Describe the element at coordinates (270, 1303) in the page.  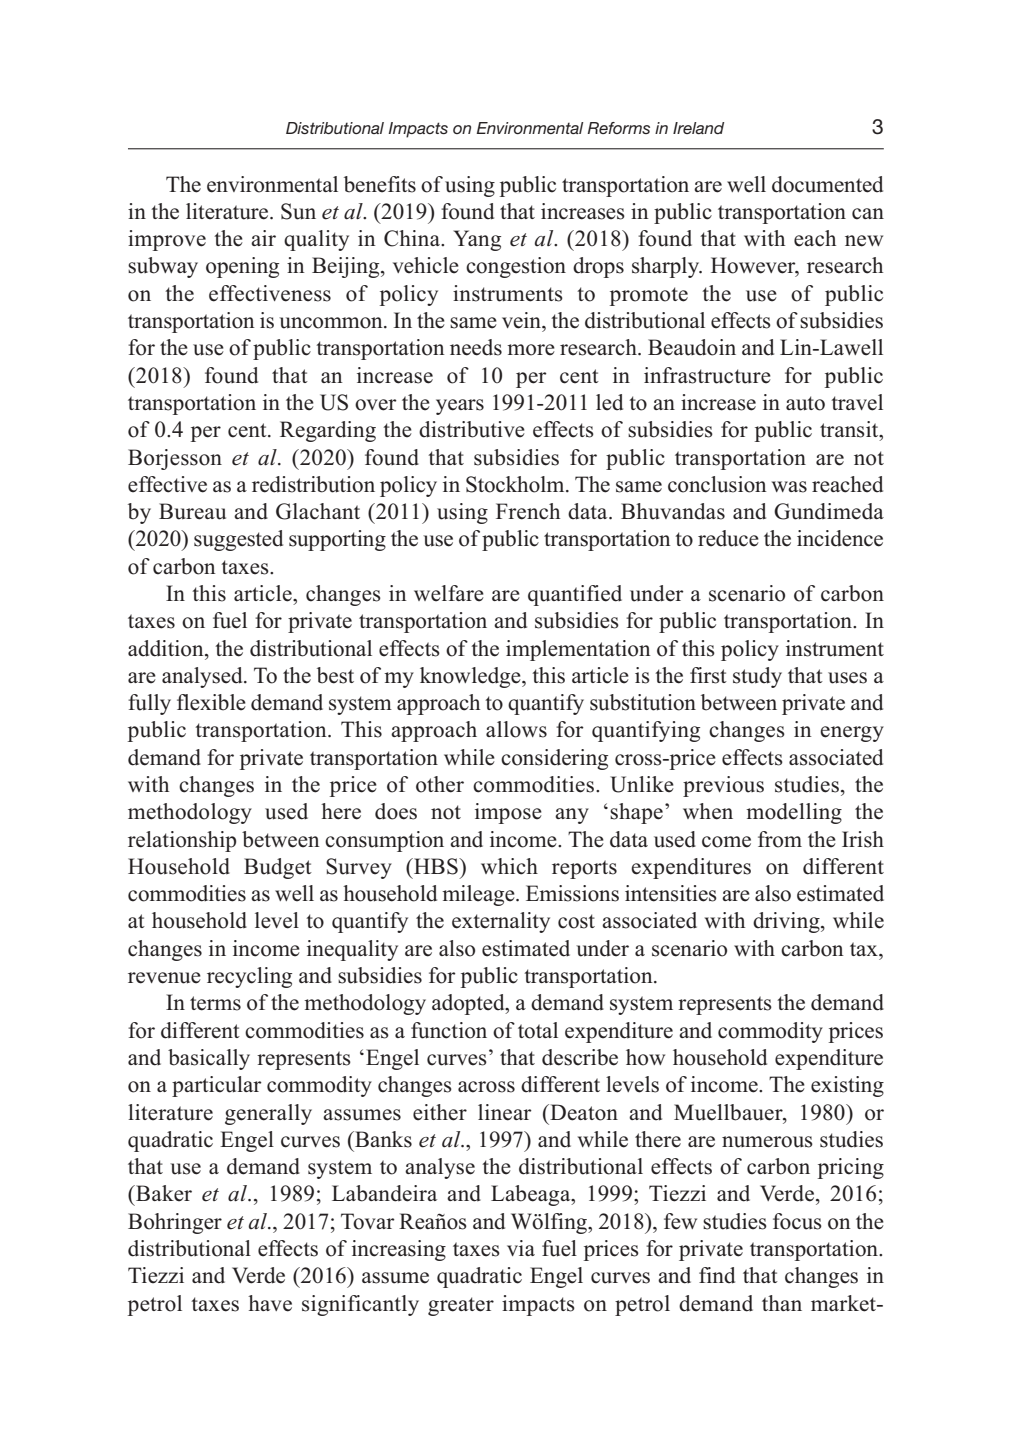
I see `have` at that location.
